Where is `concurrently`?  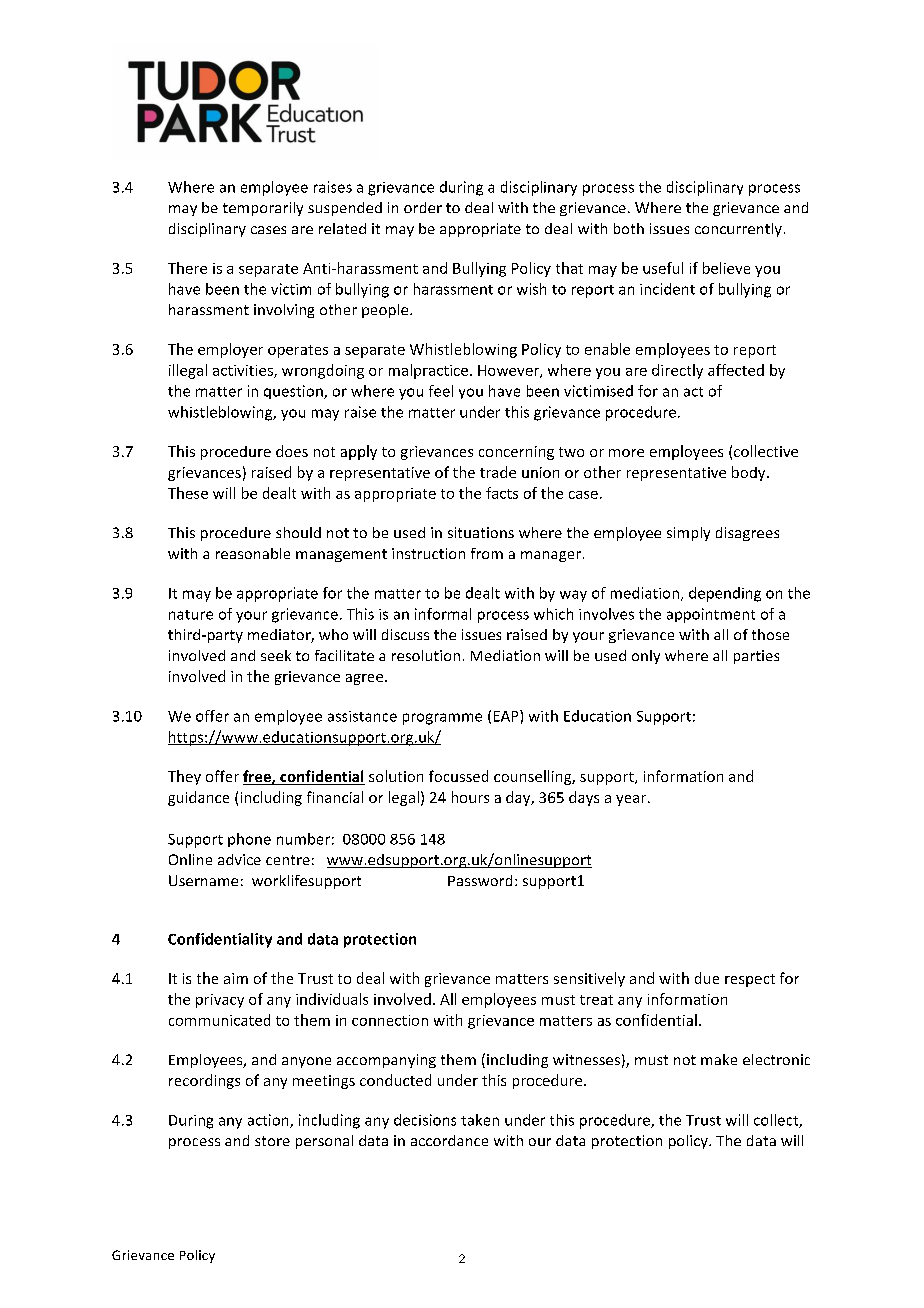
concurrently is located at coordinates (738, 230).
